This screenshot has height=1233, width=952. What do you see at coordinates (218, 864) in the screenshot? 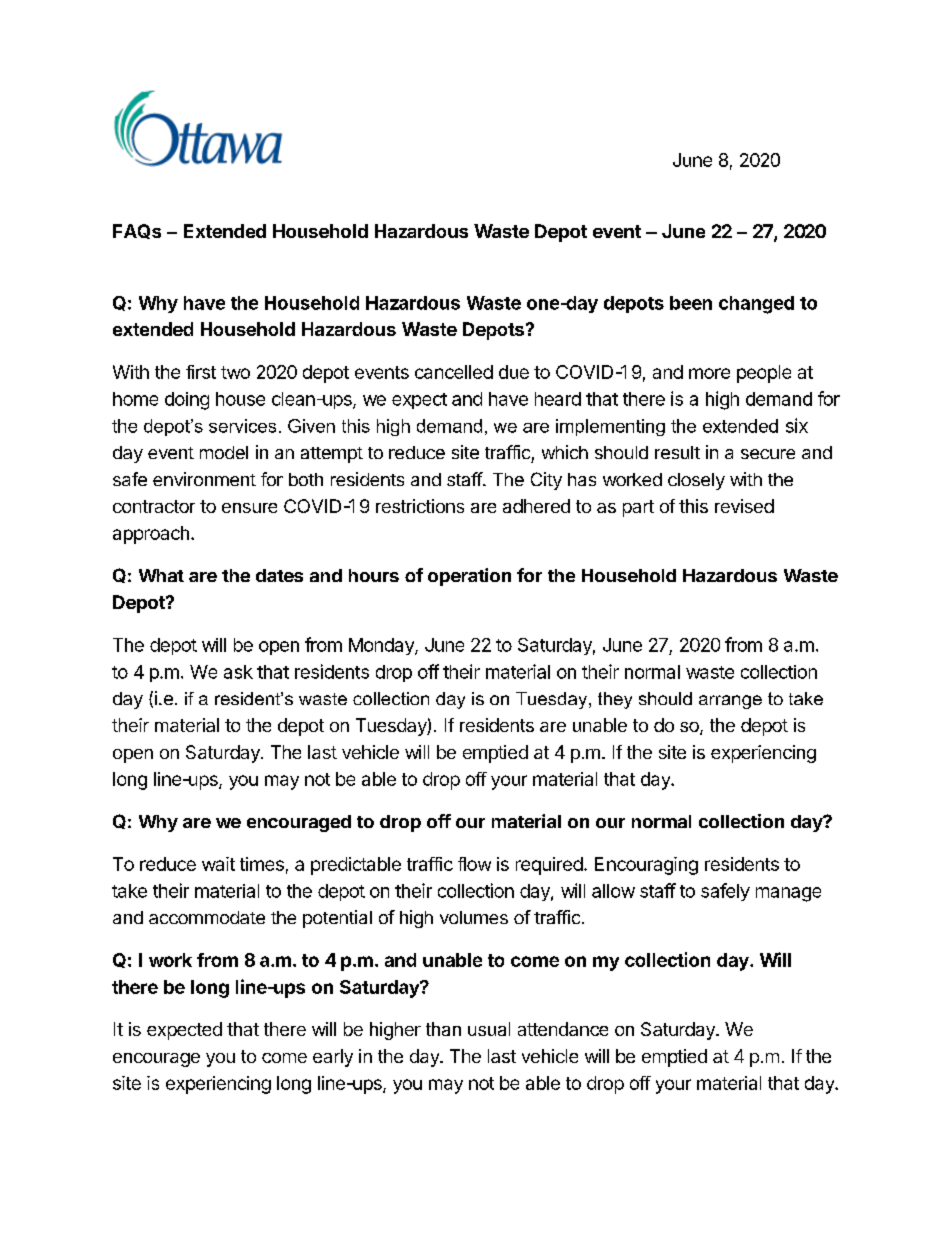
I see `wait` at bounding box center [218, 864].
